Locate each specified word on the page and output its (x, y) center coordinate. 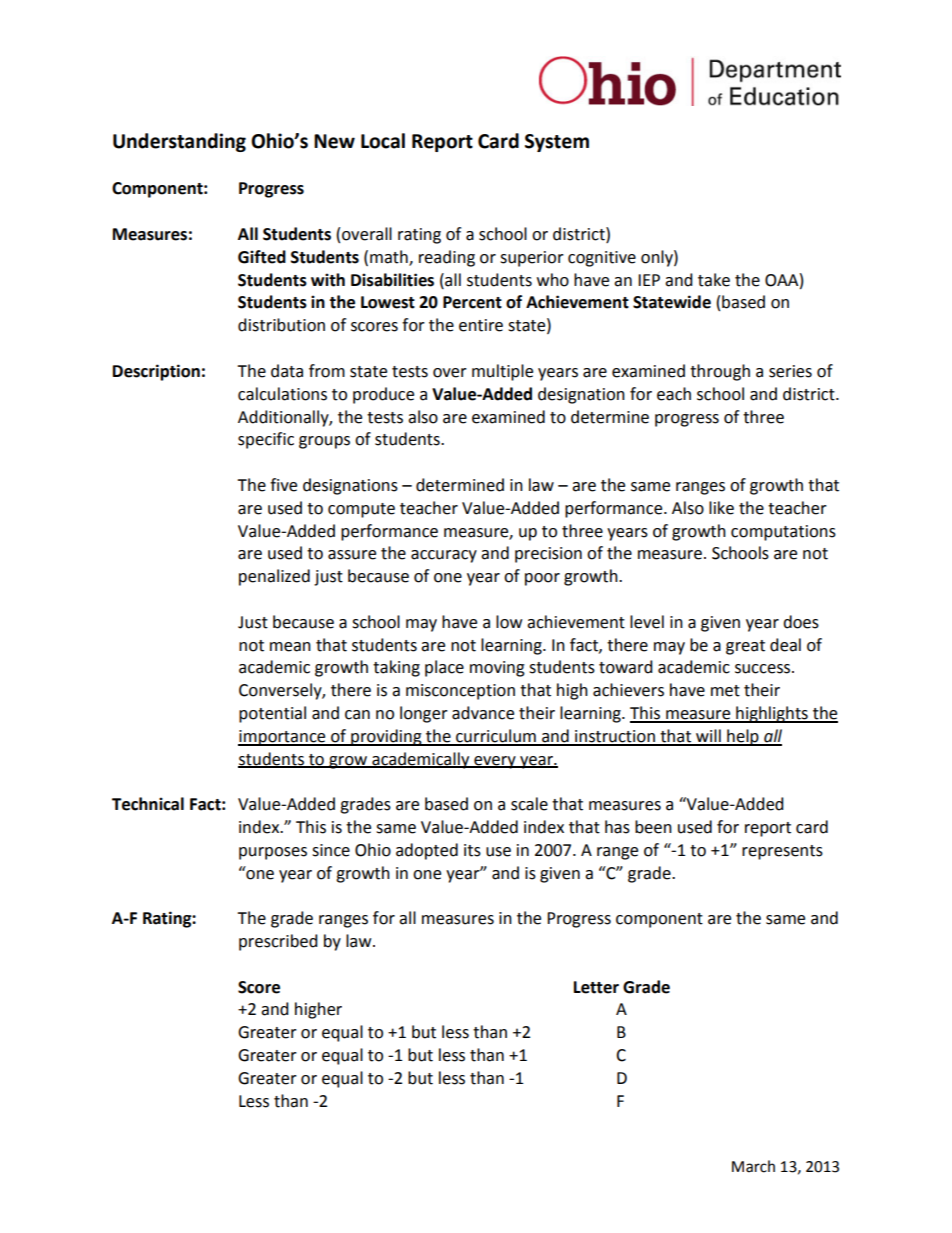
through (720, 372)
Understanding (179, 142)
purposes (273, 853)
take (714, 280)
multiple (502, 372)
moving (497, 669)
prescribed (278, 942)
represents (782, 852)
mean (290, 647)
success (764, 669)
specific (266, 440)
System (557, 143)
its (472, 850)
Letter (596, 987)
